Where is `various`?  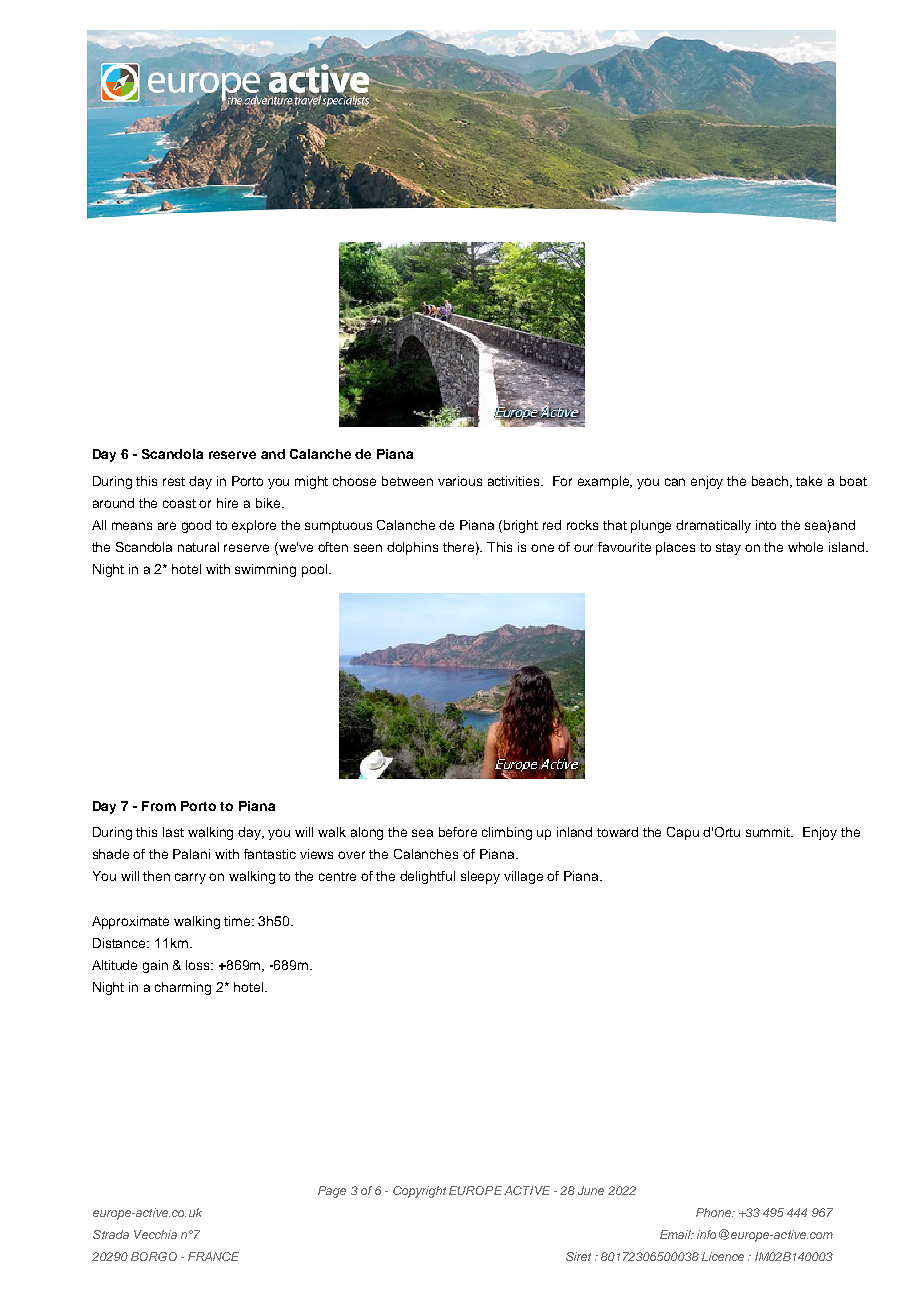 various is located at coordinates (460, 481).
